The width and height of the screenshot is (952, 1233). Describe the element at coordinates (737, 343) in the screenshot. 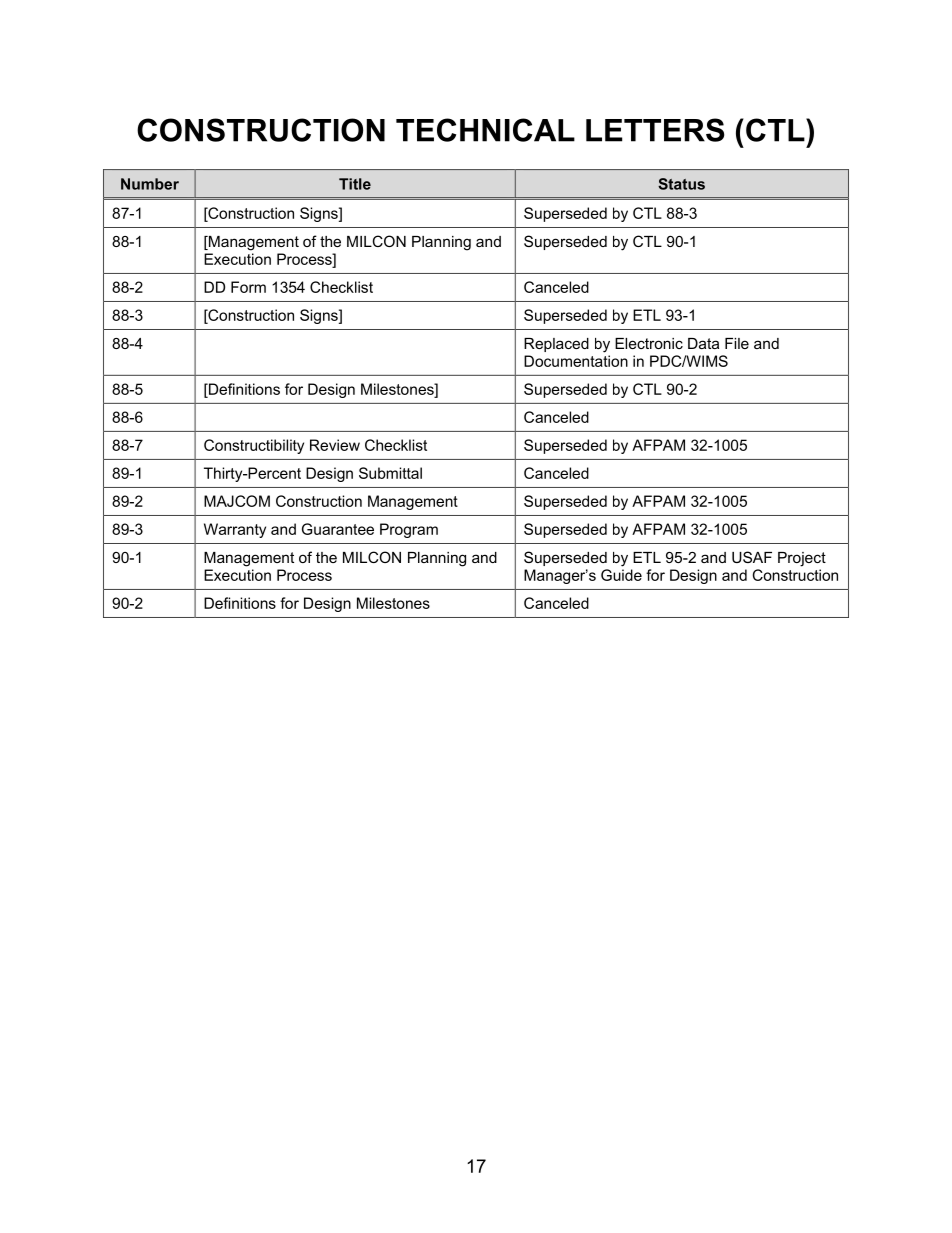

I see `File` at that location.
